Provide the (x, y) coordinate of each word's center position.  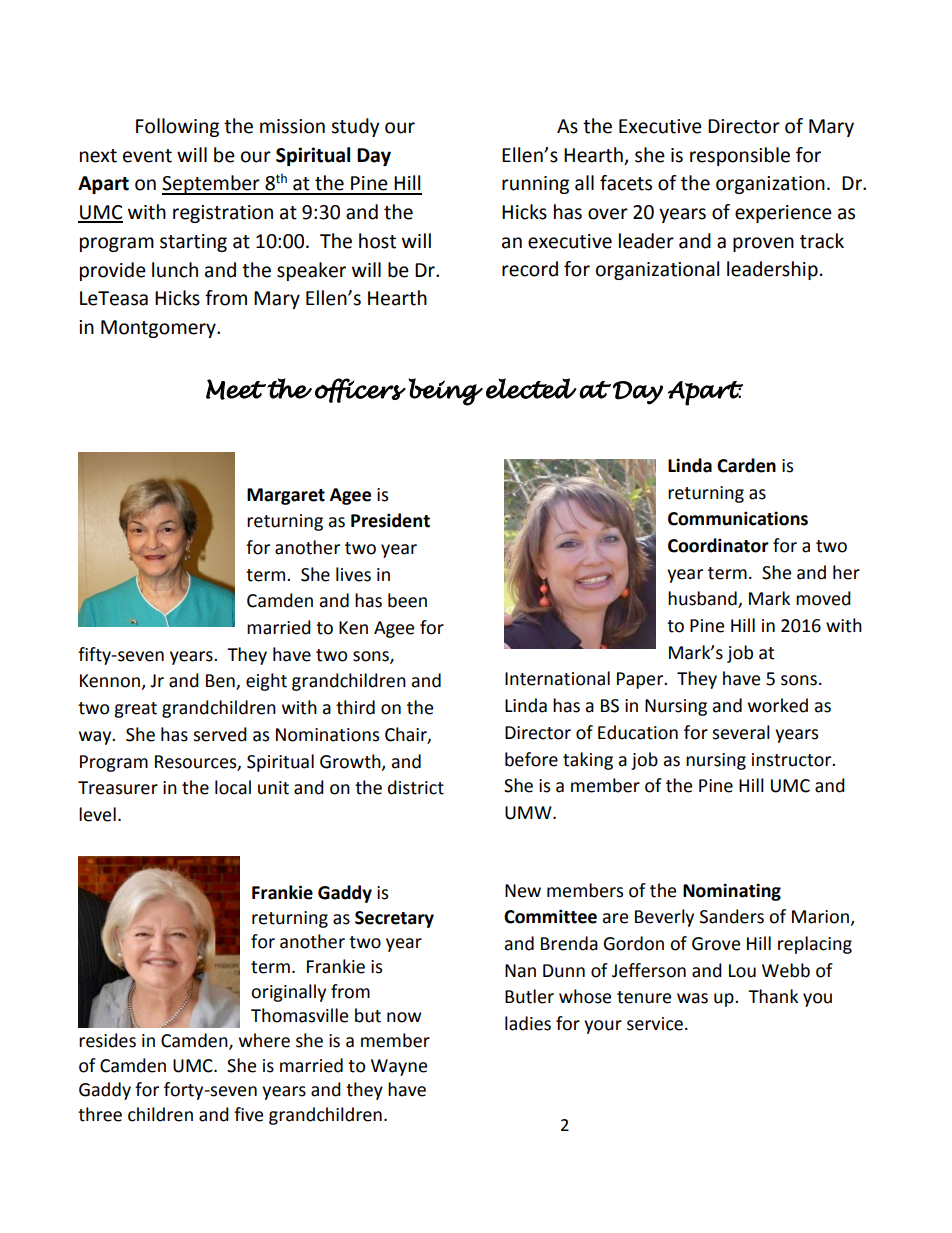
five (248, 1114)
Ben (221, 682)
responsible (740, 156)
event (147, 156)
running (535, 185)
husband (703, 599)
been (407, 600)
